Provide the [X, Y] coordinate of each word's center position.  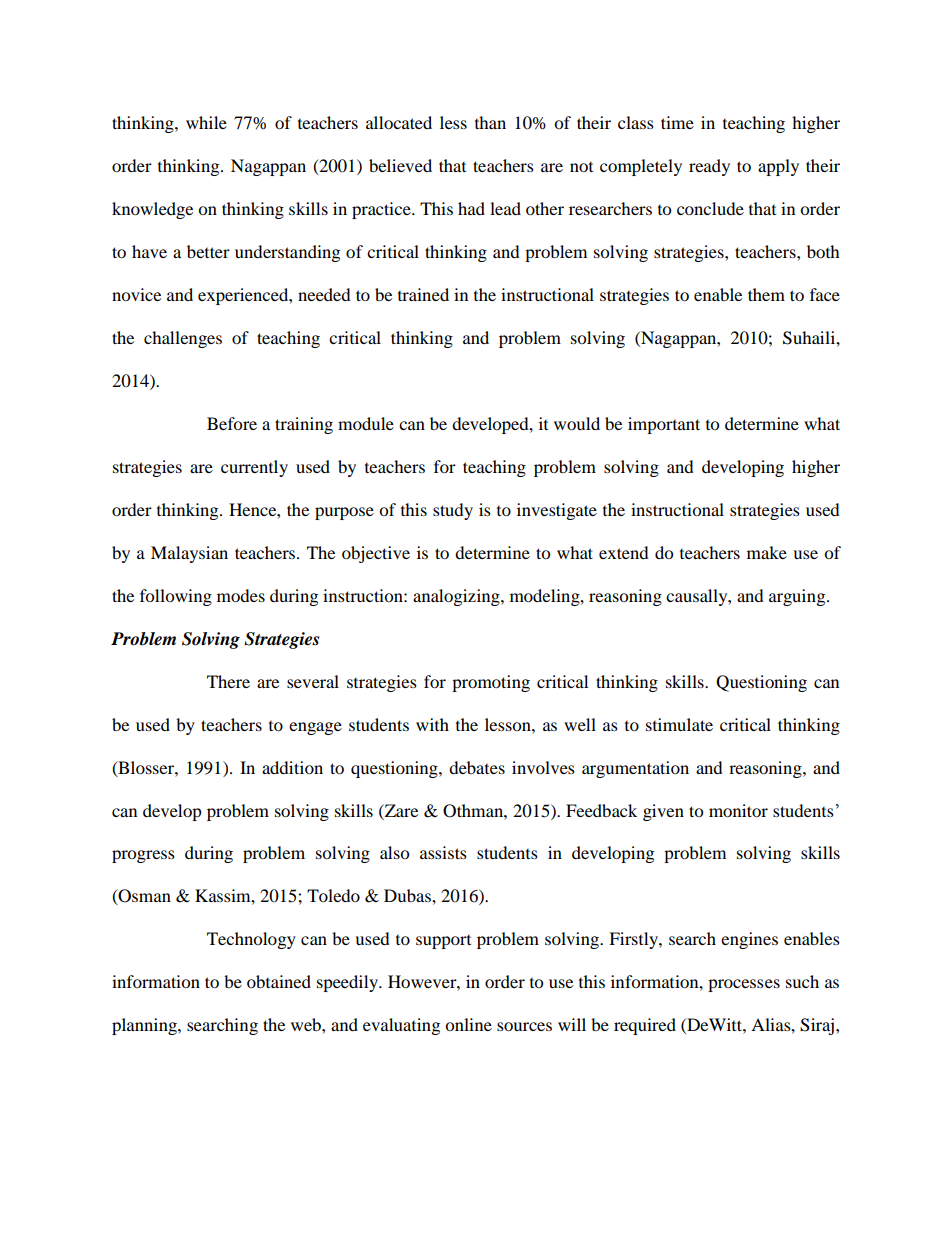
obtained [279, 981]
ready [709, 167]
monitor [738, 810]
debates [477, 767]
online [468, 1024]
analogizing [457, 597]
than [490, 122]
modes [241, 595]
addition [292, 767]
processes [744, 985]
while [206, 122]
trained [423, 294]
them [766, 294]
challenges [183, 339]
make [767, 552]
